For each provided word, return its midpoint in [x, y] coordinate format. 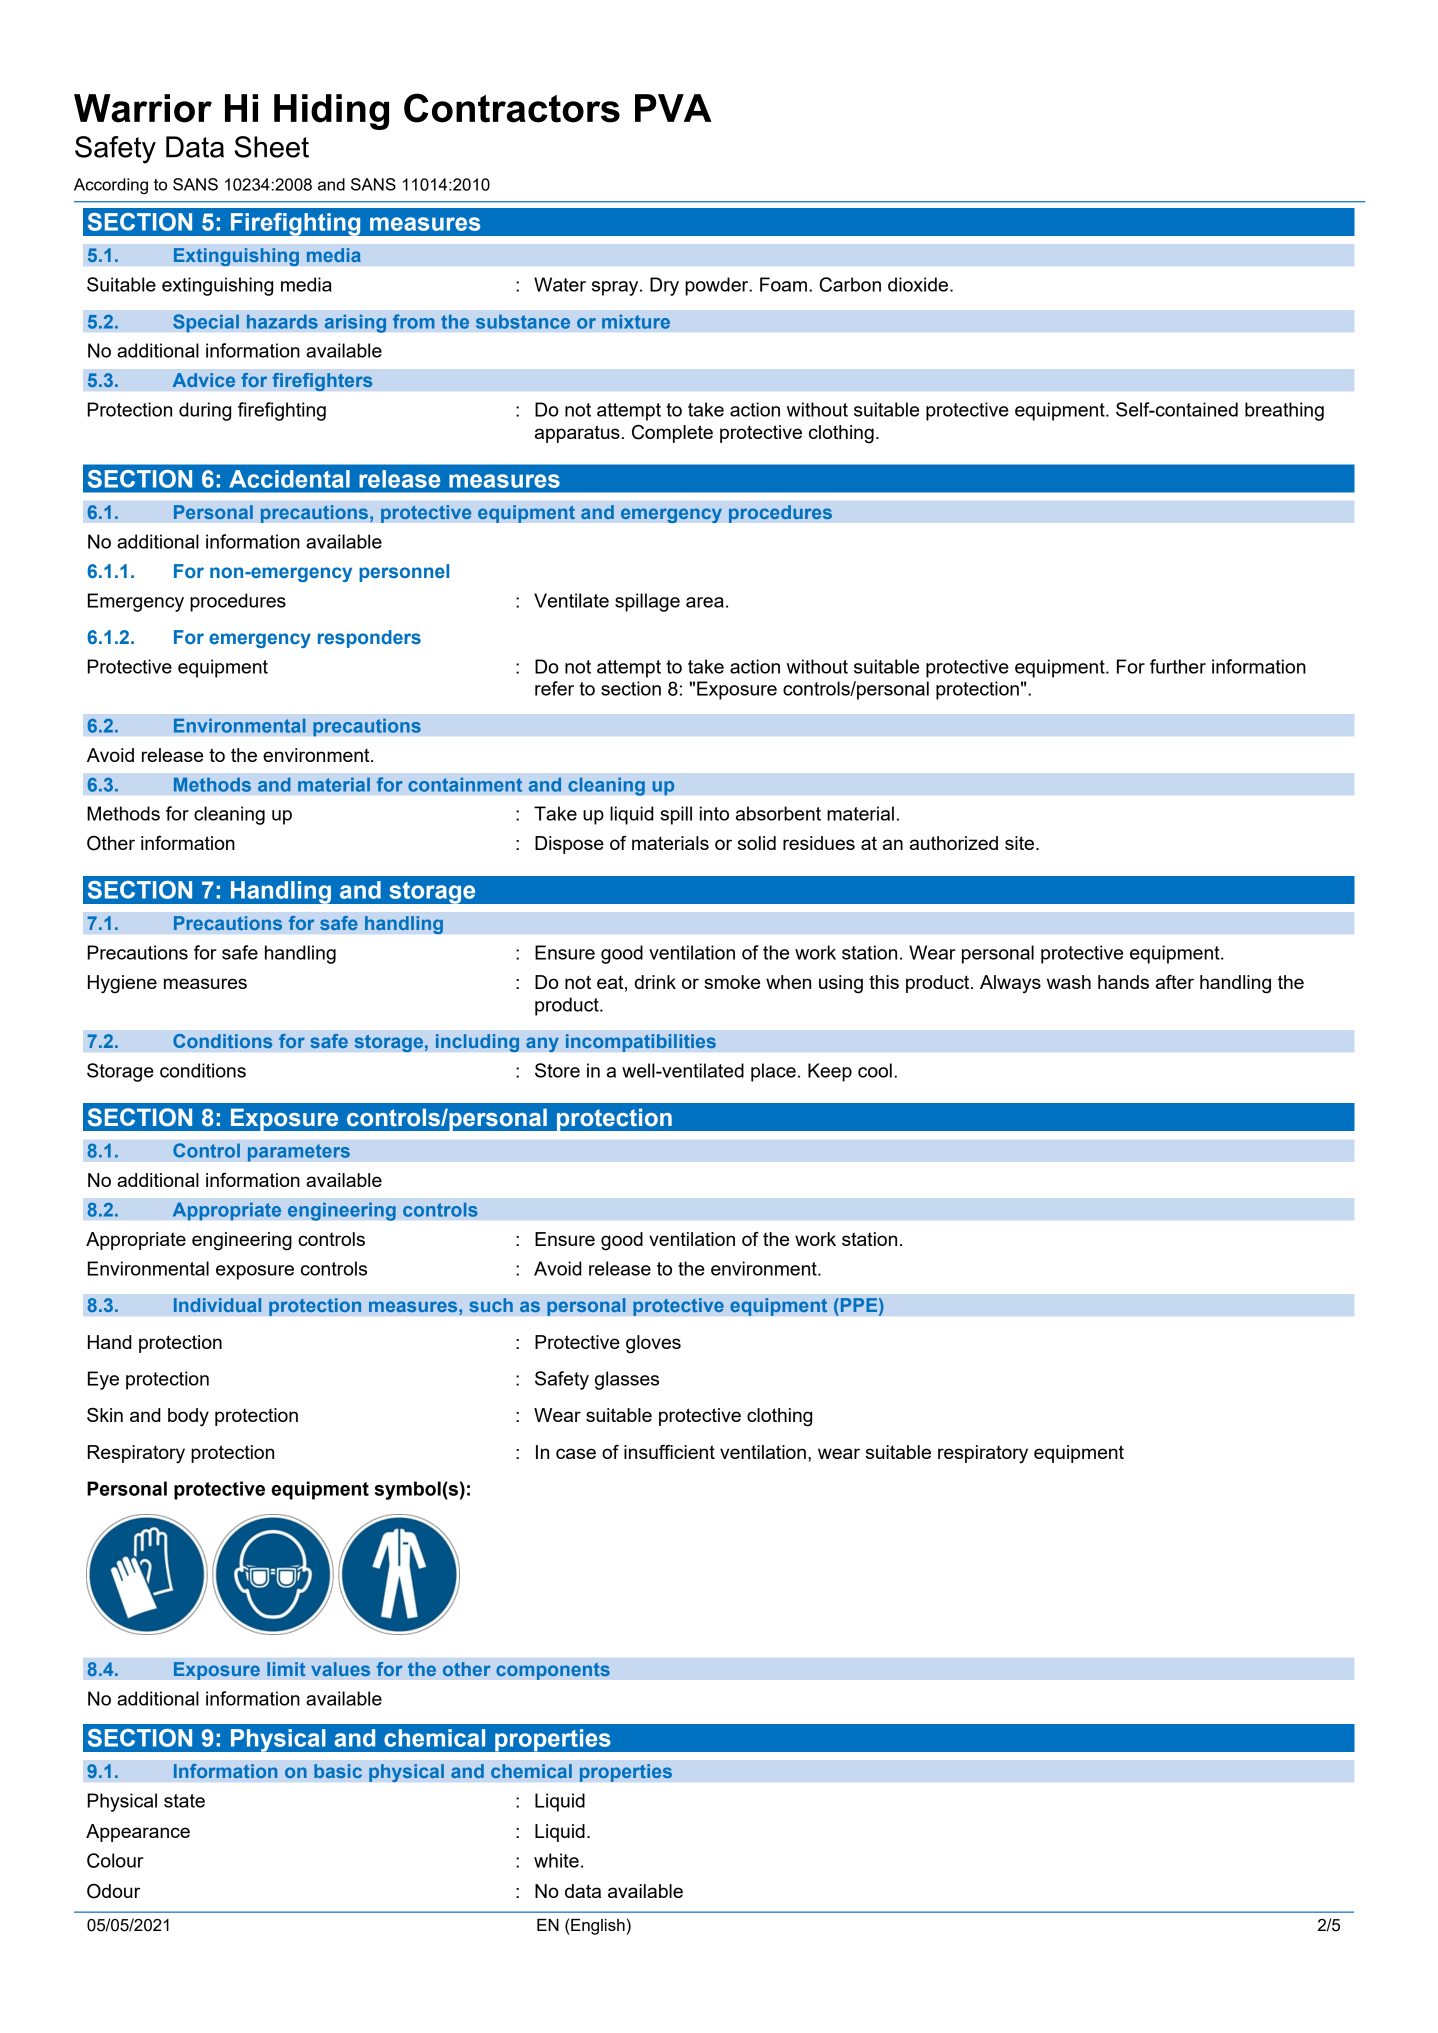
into [714, 813]
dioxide [919, 284]
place [773, 1072]
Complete [672, 434]
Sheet [272, 147]
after [1175, 982]
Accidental [289, 479]
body [188, 1417]
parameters [299, 1153]
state [184, 1801]
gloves [653, 1344]
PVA [673, 108]
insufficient [669, 1452]
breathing [1284, 411]
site [1021, 843]
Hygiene [122, 984]
